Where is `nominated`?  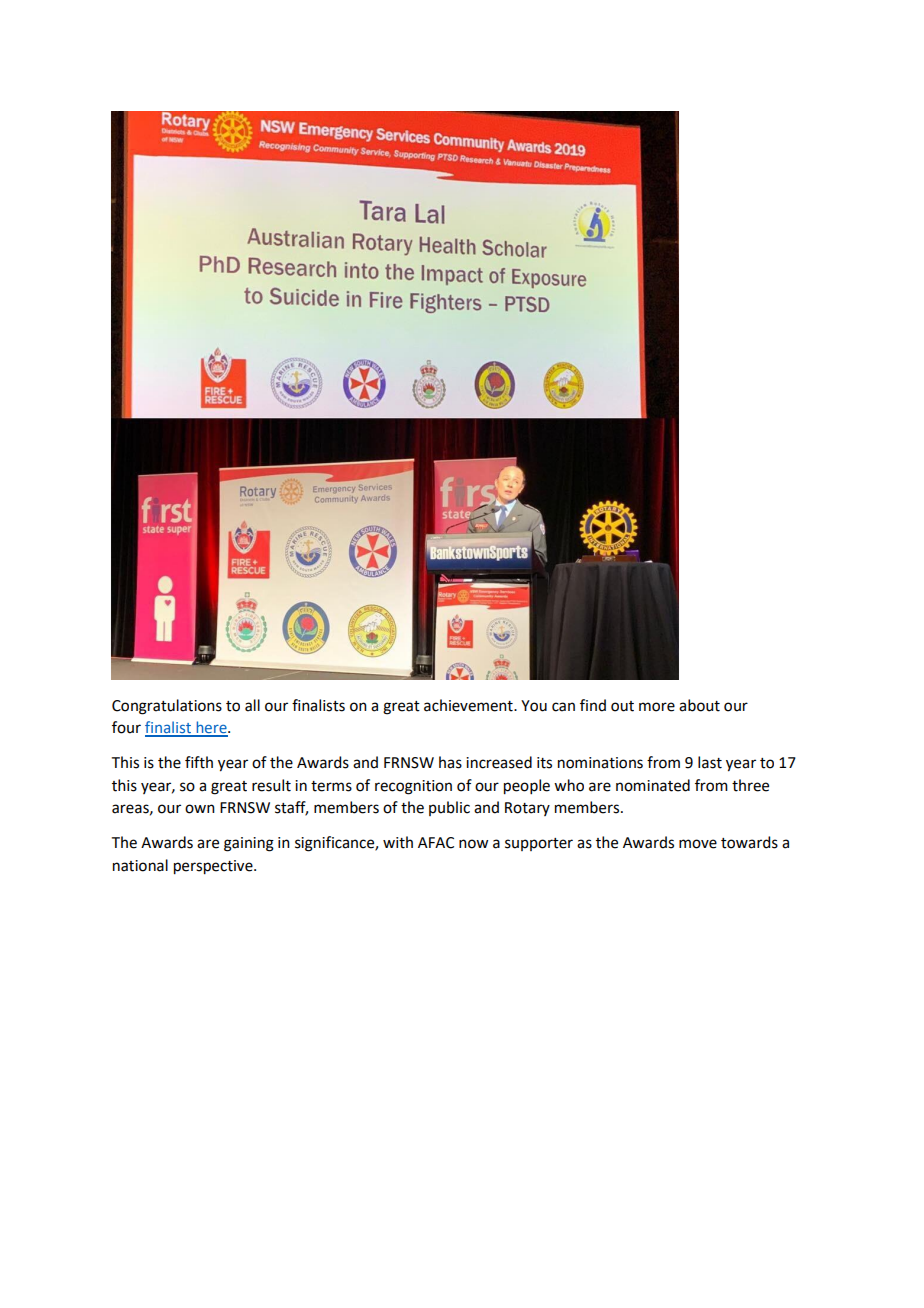
nominated is located at coordinates (653, 785).
